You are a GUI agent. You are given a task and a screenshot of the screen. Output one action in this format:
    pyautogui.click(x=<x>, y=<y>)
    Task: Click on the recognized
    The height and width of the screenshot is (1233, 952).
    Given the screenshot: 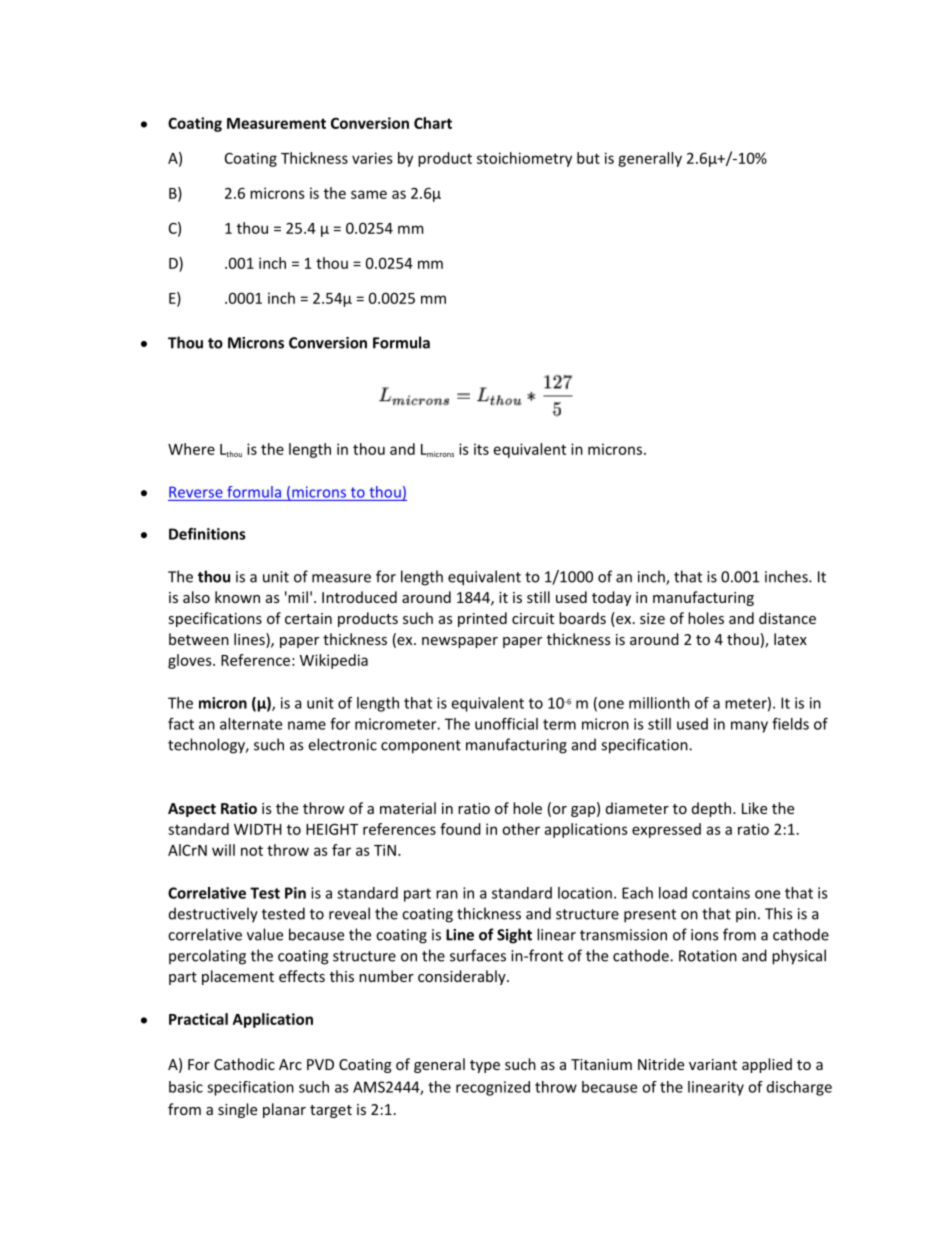 What is the action you would take?
    pyautogui.click(x=493, y=1088)
